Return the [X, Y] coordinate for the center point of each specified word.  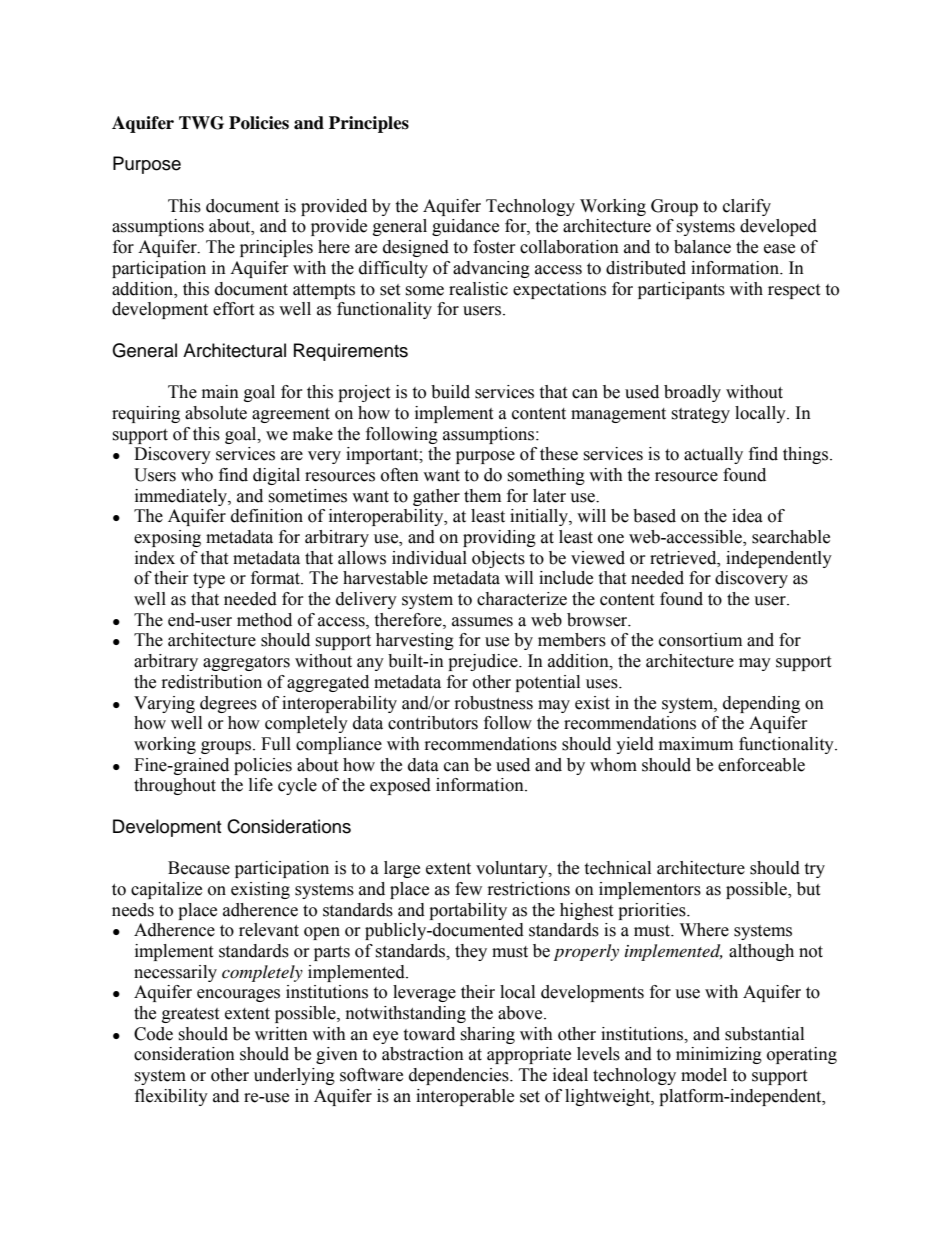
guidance [465, 227]
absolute [216, 413]
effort [233, 309]
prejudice [484, 662]
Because [199, 868]
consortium [700, 640]
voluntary [513, 869]
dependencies [460, 1076]
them [482, 496]
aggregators [246, 663]
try [814, 870]
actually [713, 455]
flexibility [171, 1097]
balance [702, 247]
